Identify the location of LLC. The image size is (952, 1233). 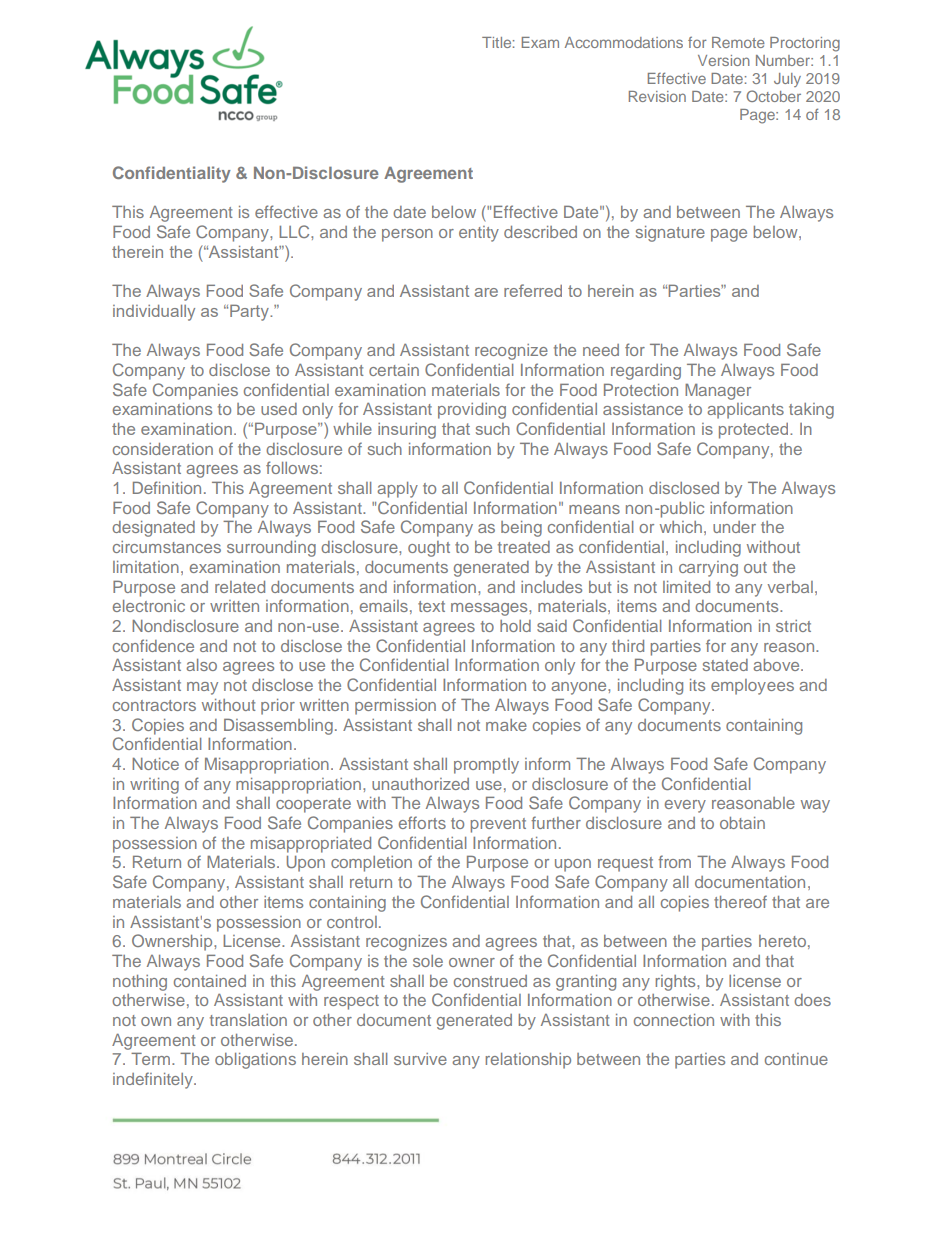
(295, 231).
